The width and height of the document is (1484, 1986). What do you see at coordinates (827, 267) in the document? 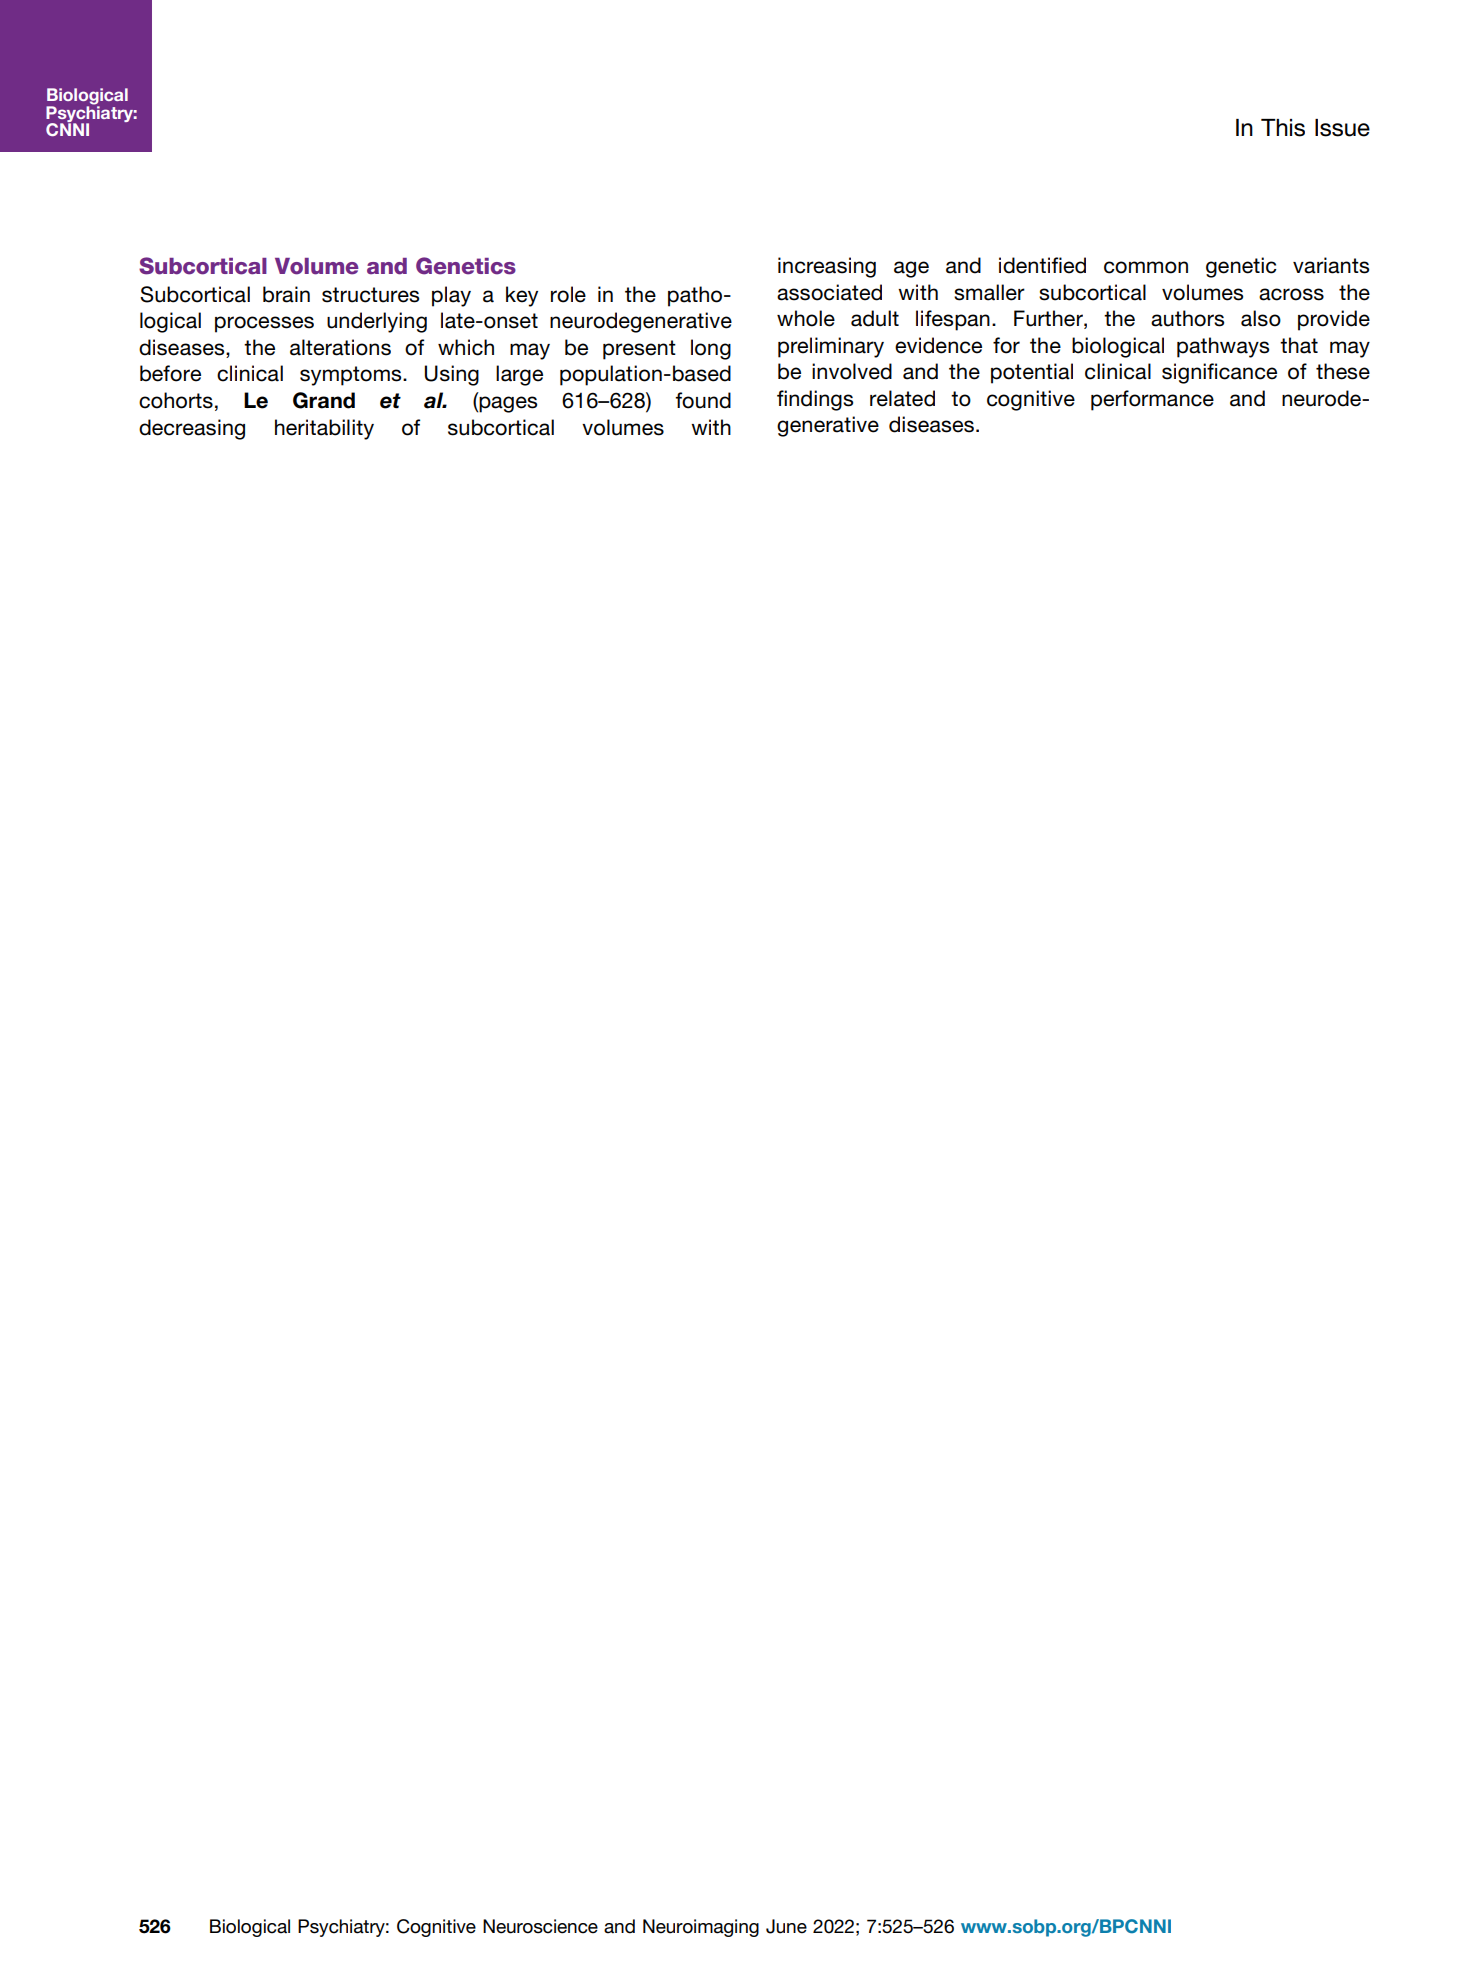
I see `increasing` at bounding box center [827, 267].
